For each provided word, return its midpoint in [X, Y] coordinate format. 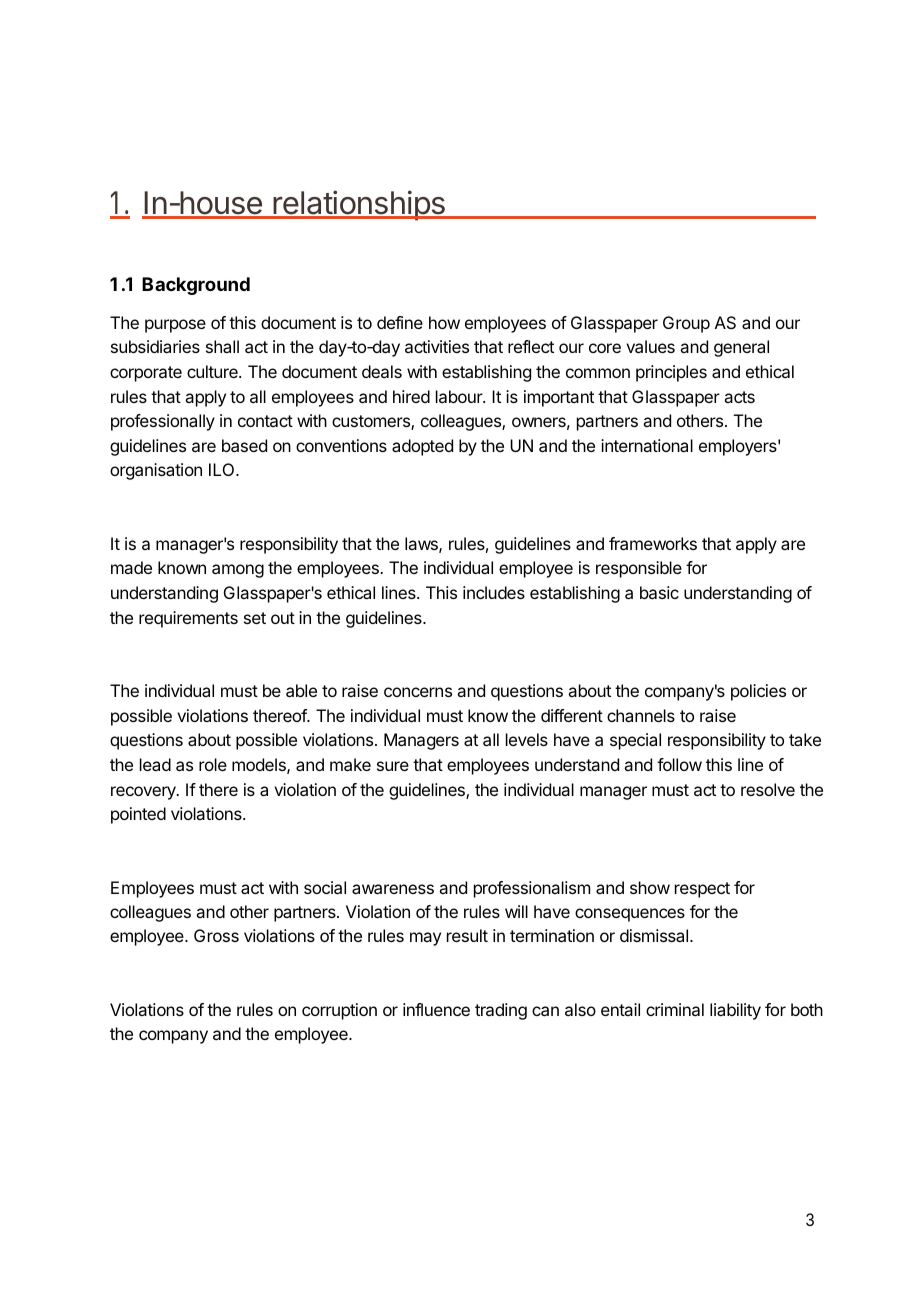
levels [527, 739]
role [213, 764]
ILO [223, 469]
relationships [359, 205]
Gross [216, 935]
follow [679, 764]
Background [196, 286]
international [647, 445]
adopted [422, 447]
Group [686, 324]
